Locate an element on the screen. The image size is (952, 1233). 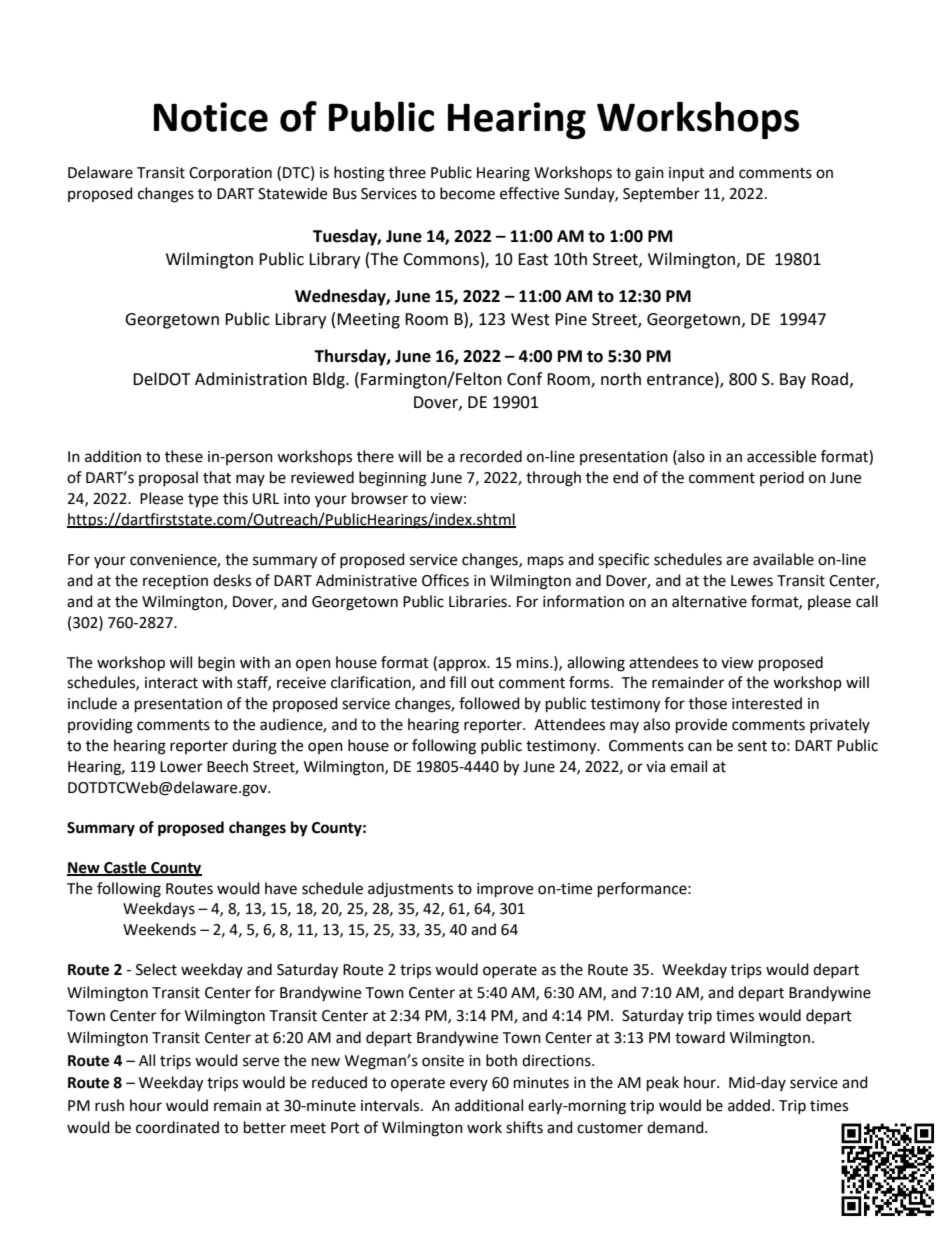
reception is located at coordinates (175, 582).
